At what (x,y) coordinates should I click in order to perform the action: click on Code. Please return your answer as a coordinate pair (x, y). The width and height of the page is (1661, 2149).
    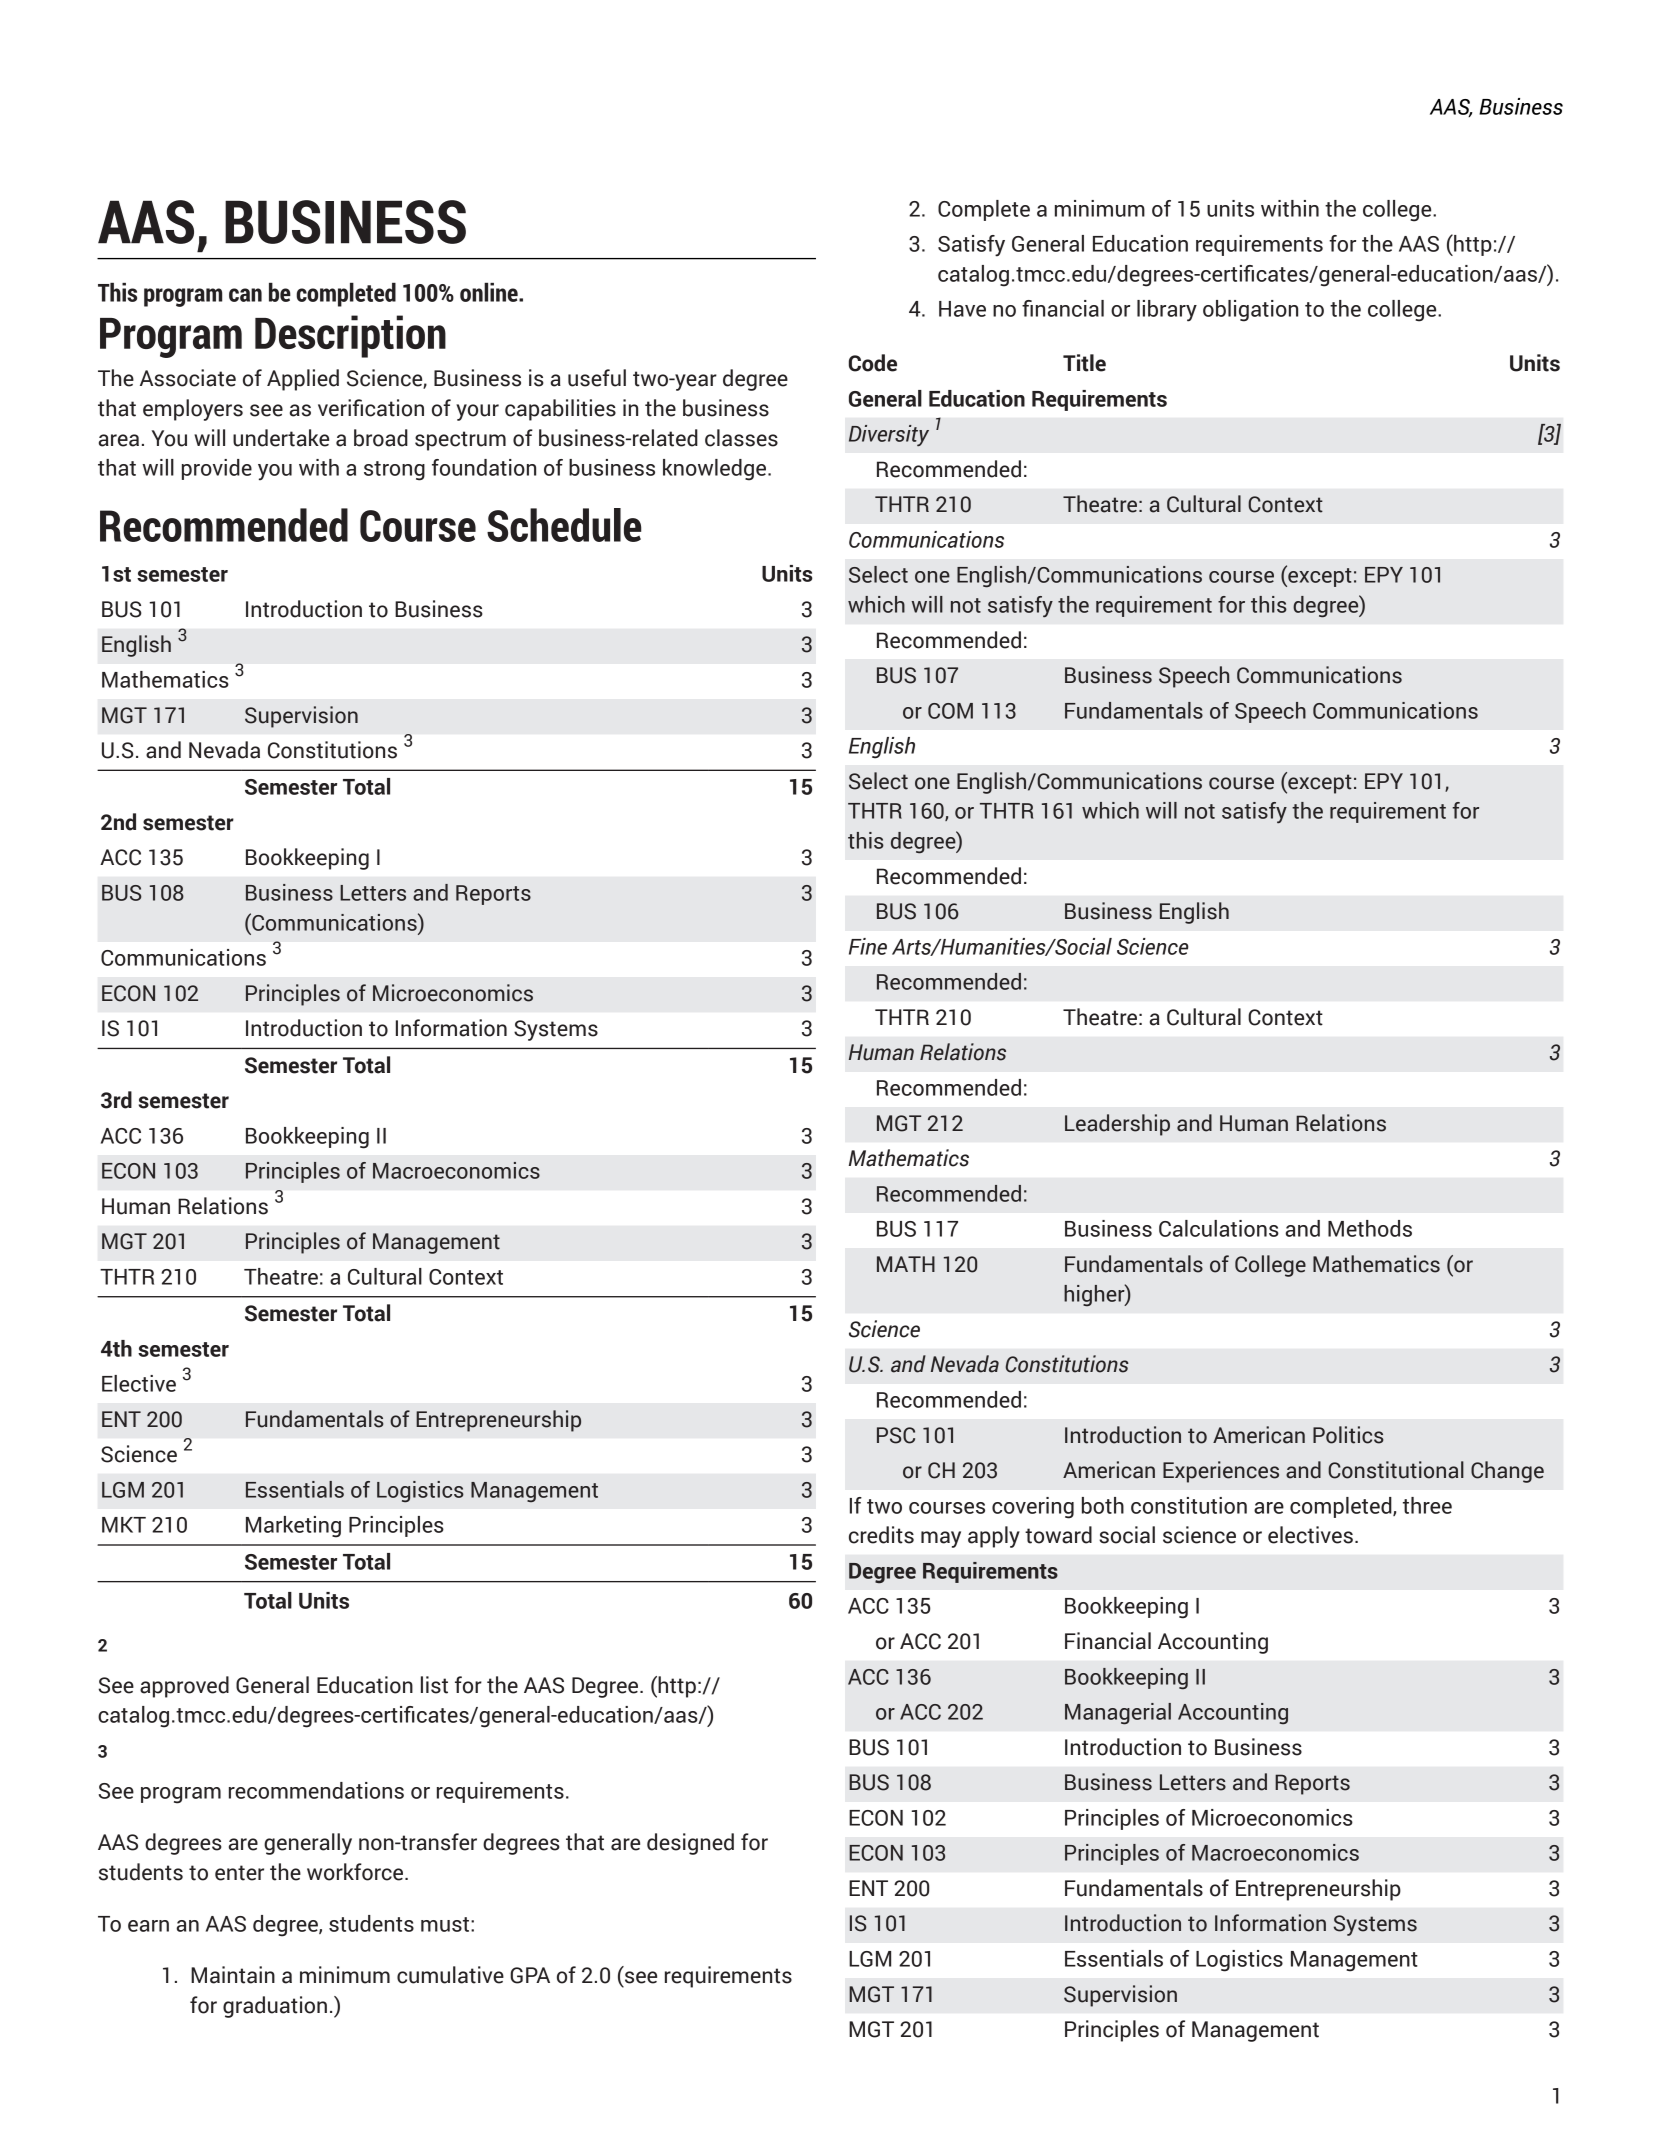
    Looking at the image, I should click on (873, 363).
